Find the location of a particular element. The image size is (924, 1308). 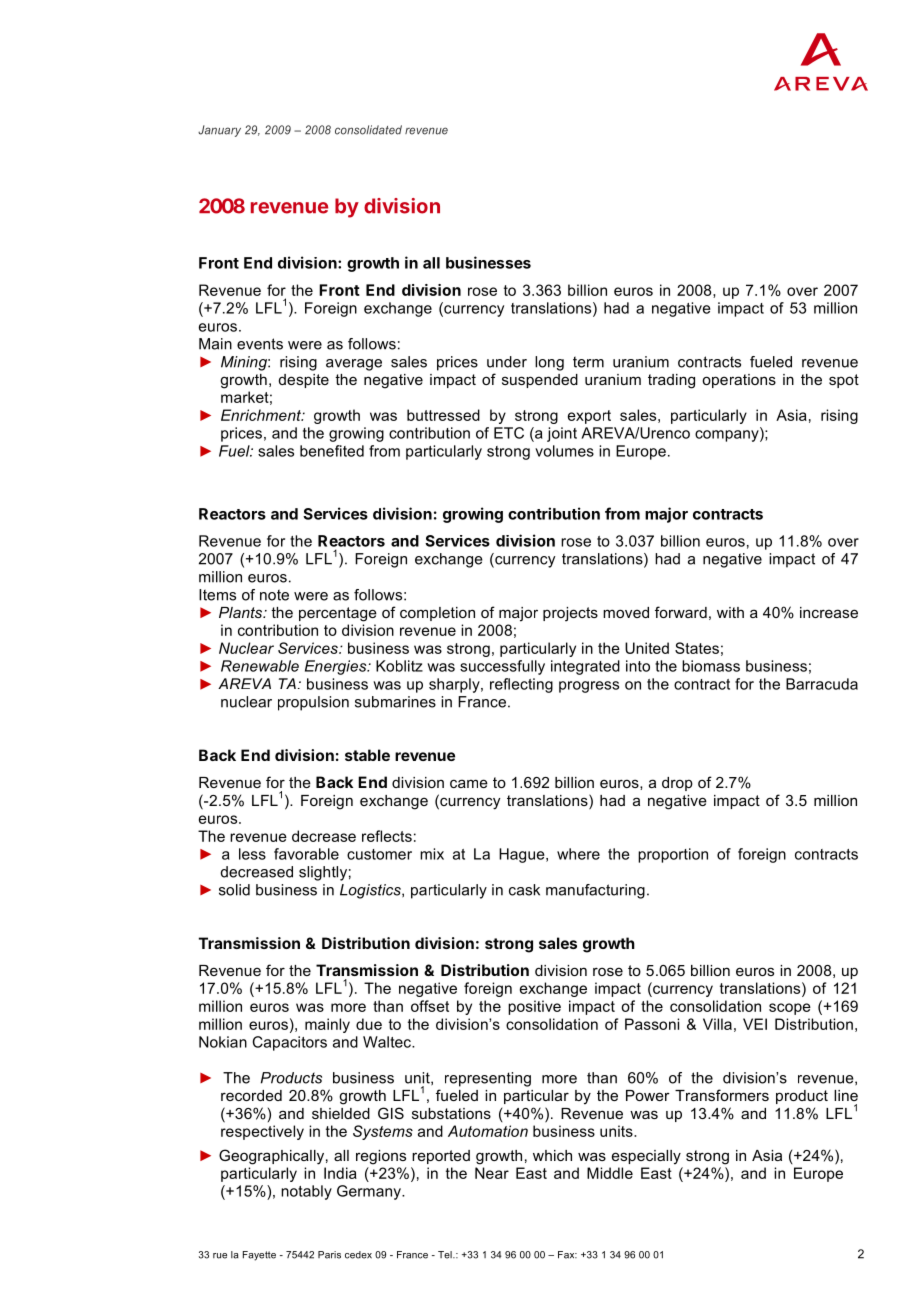

Barracuda is located at coordinates (822, 684).
